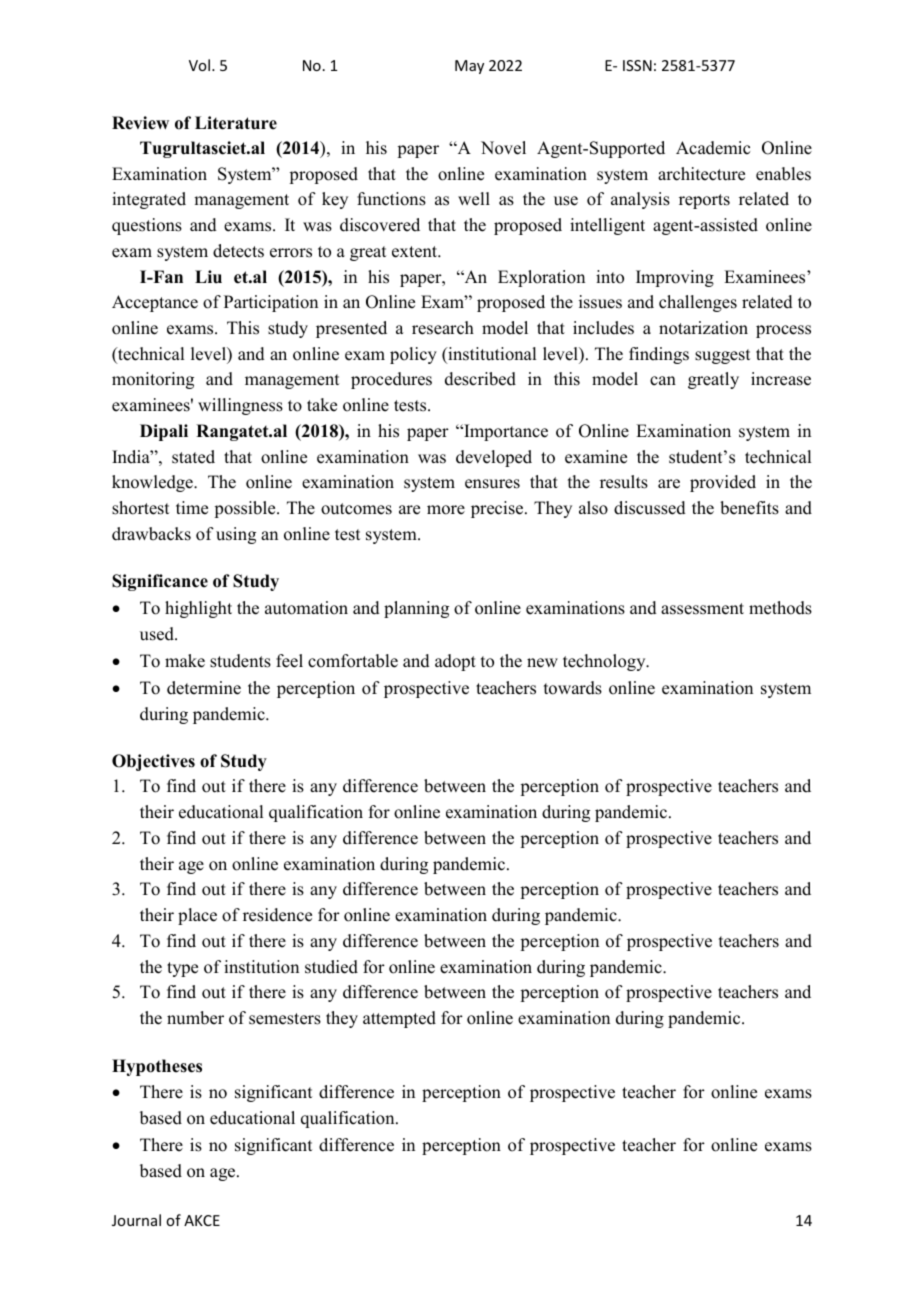 This screenshot has width=924, height=1308. What do you see at coordinates (480, 379) in the screenshot?
I see `described` at bounding box center [480, 379].
